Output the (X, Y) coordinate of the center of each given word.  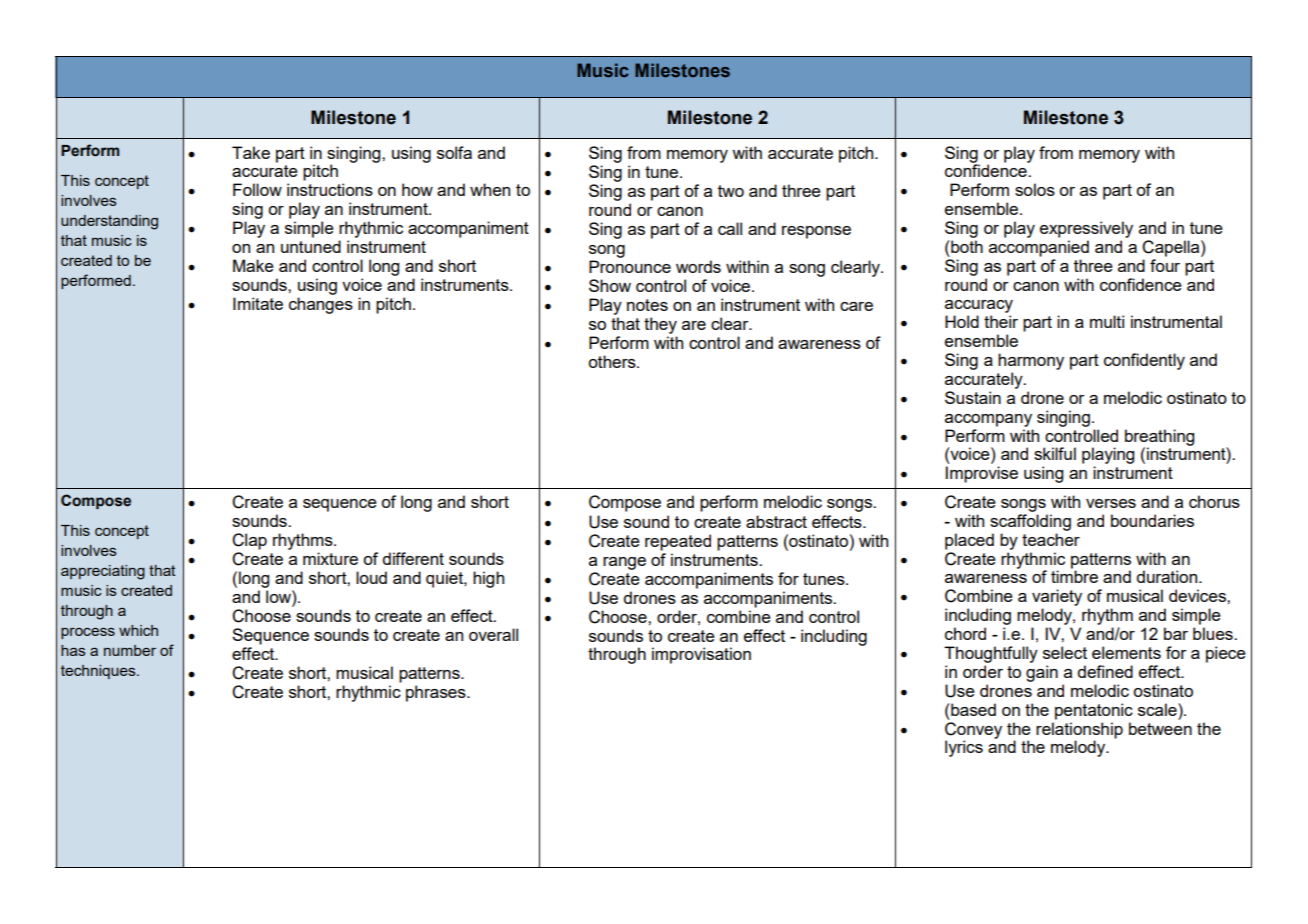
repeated (678, 542)
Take (251, 152)
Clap (249, 541)
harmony (1031, 361)
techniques (99, 672)
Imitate (258, 303)
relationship (1079, 730)
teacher (1051, 539)
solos (1035, 189)
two (731, 191)
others (613, 361)
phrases (437, 693)
